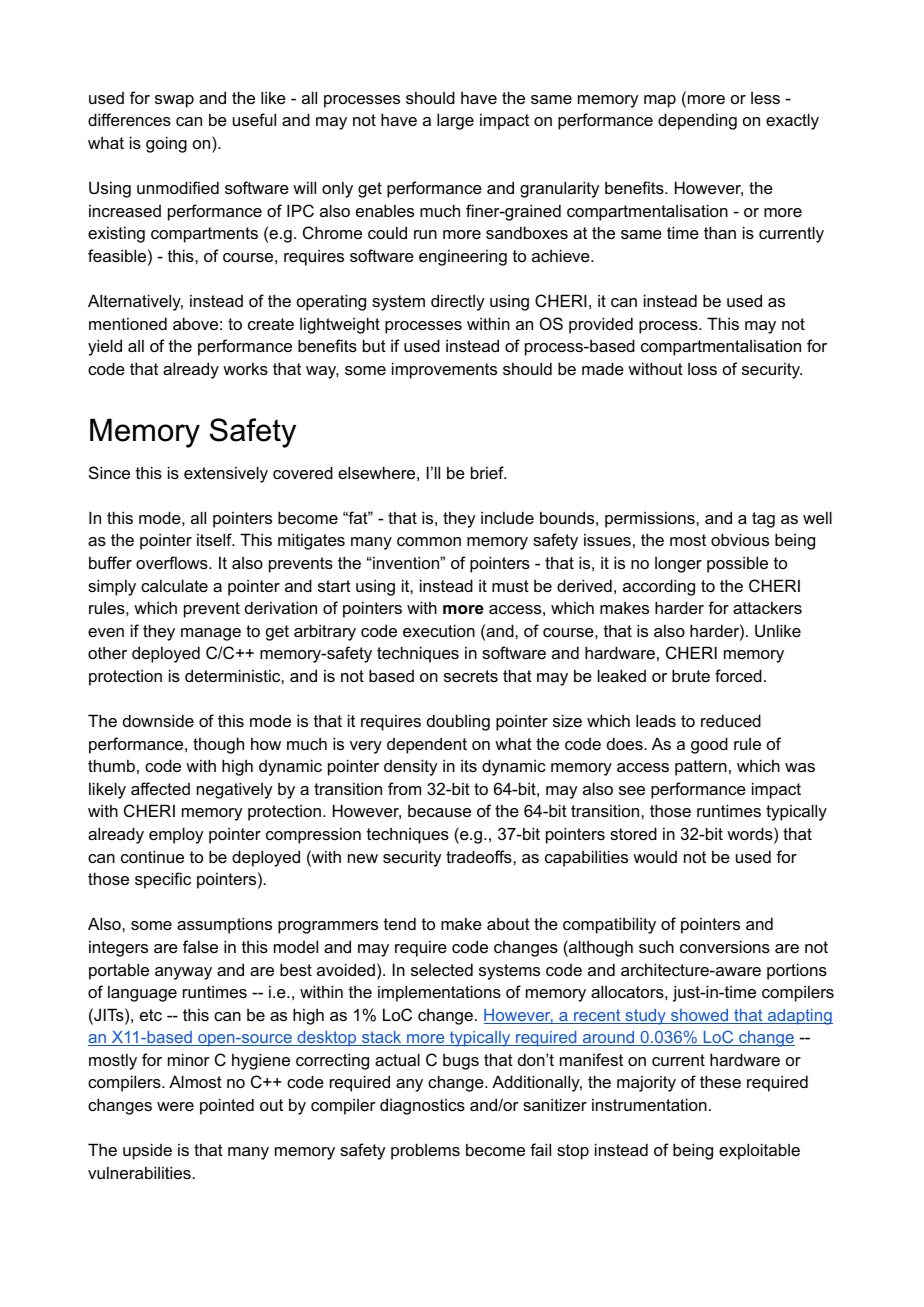 Image resolution: width=924 pixels, height=1307 pixels. What do you see at coordinates (725, 946) in the screenshot?
I see `conversions` at bounding box center [725, 946].
